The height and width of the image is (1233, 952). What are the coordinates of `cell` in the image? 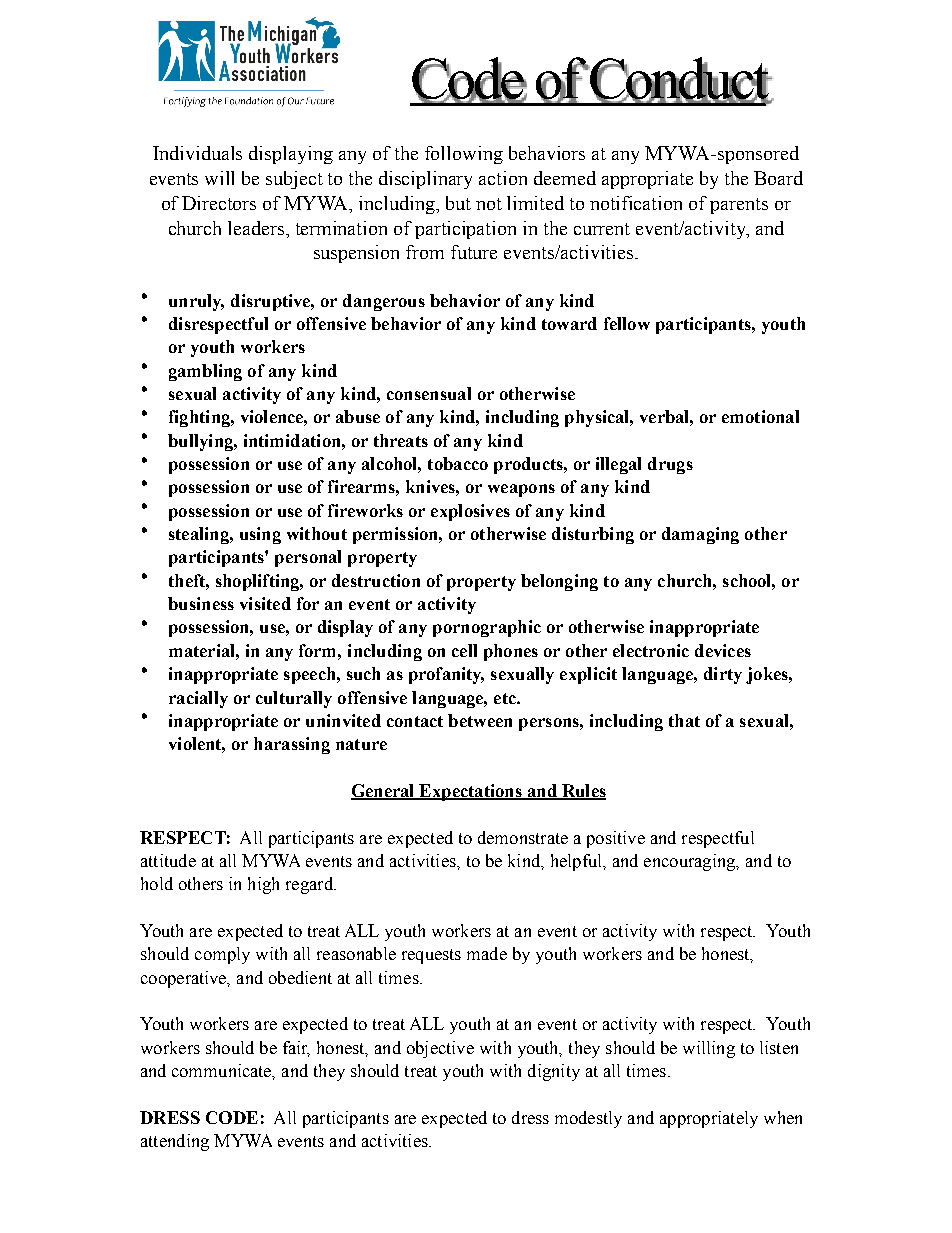 It's located at (464, 650).
